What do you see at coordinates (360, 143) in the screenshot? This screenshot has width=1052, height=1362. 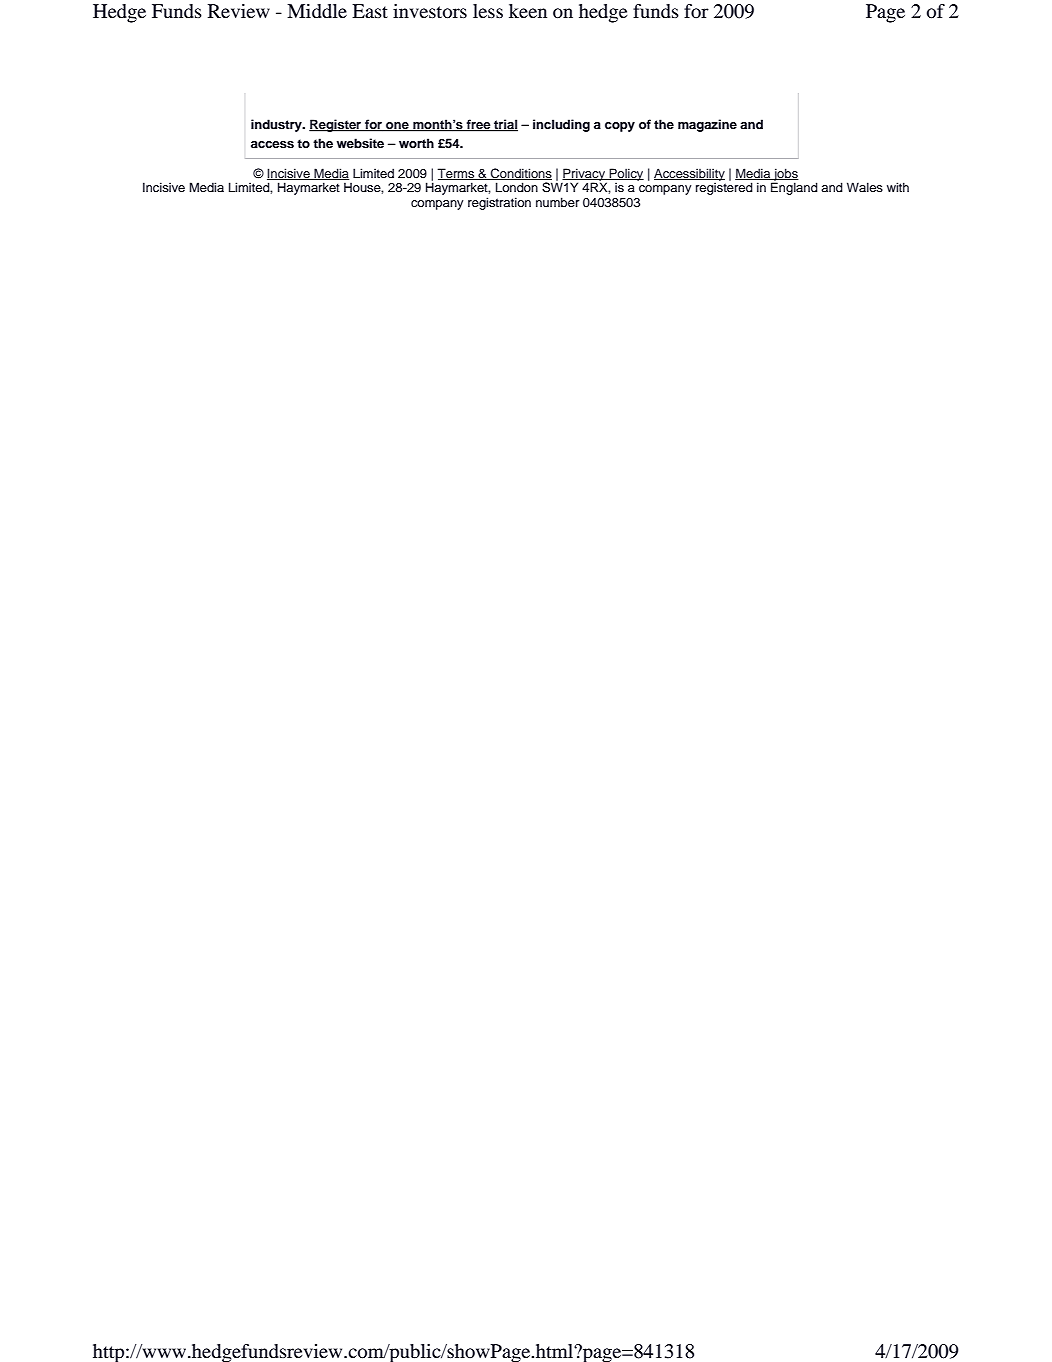 I see `website` at bounding box center [360, 143].
